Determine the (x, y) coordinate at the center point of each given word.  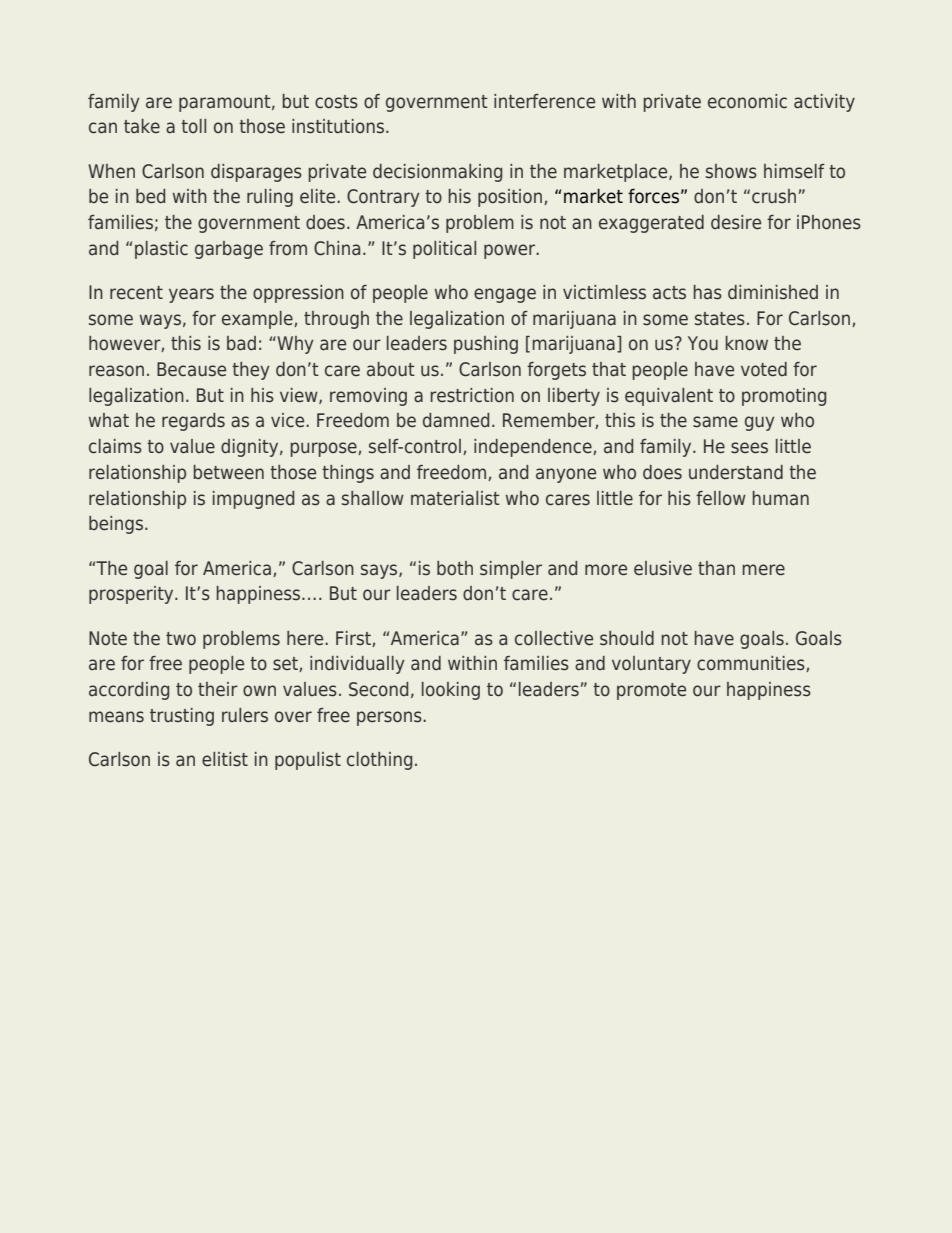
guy (760, 423)
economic (747, 101)
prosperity (132, 595)
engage (505, 295)
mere (764, 570)
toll (193, 126)
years (191, 295)
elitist (225, 759)
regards (193, 422)
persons (390, 718)
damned (456, 420)
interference (544, 101)
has (708, 292)
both (455, 568)
